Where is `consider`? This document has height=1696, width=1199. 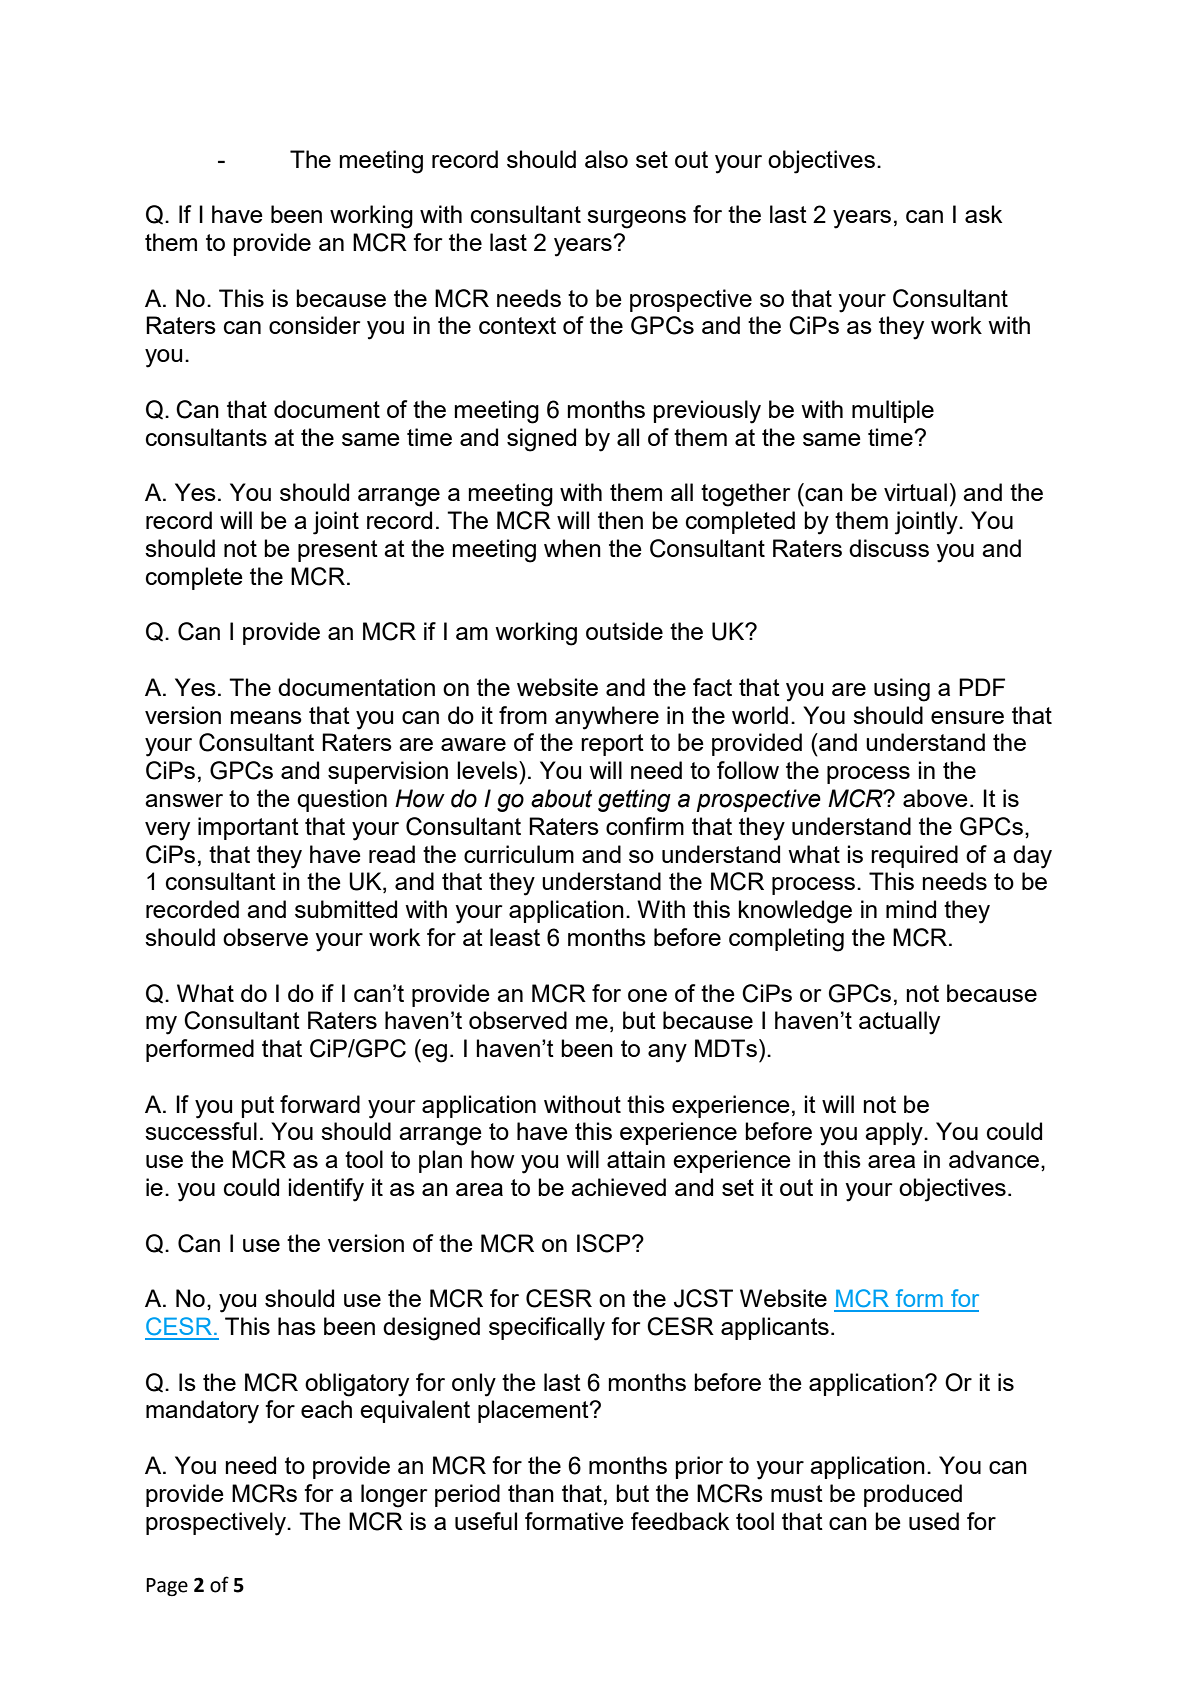 consider is located at coordinates (314, 325).
